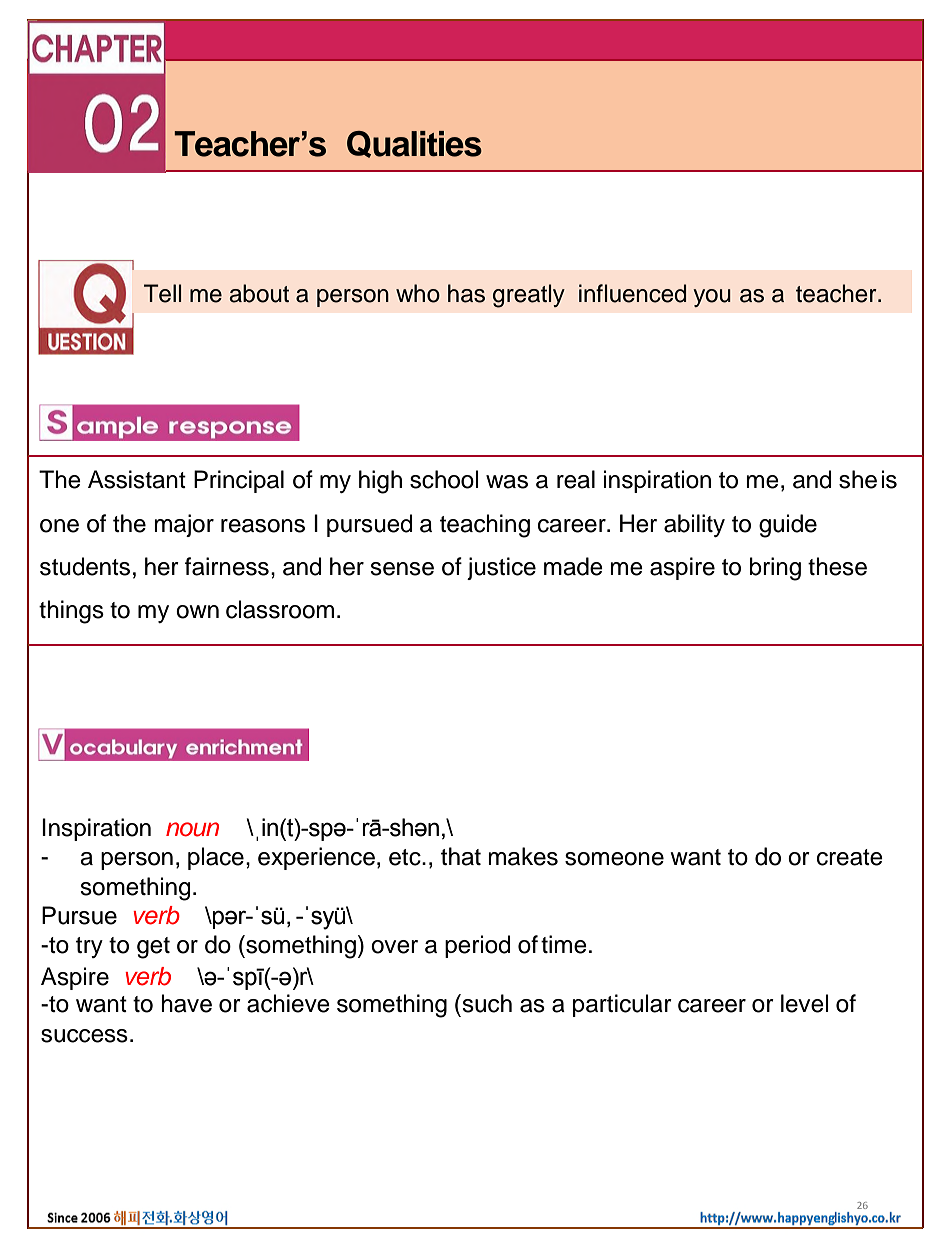 Image resolution: width=952 pixels, height=1249 pixels. Describe the element at coordinates (461, 856) in the page. I see `that` at that location.
